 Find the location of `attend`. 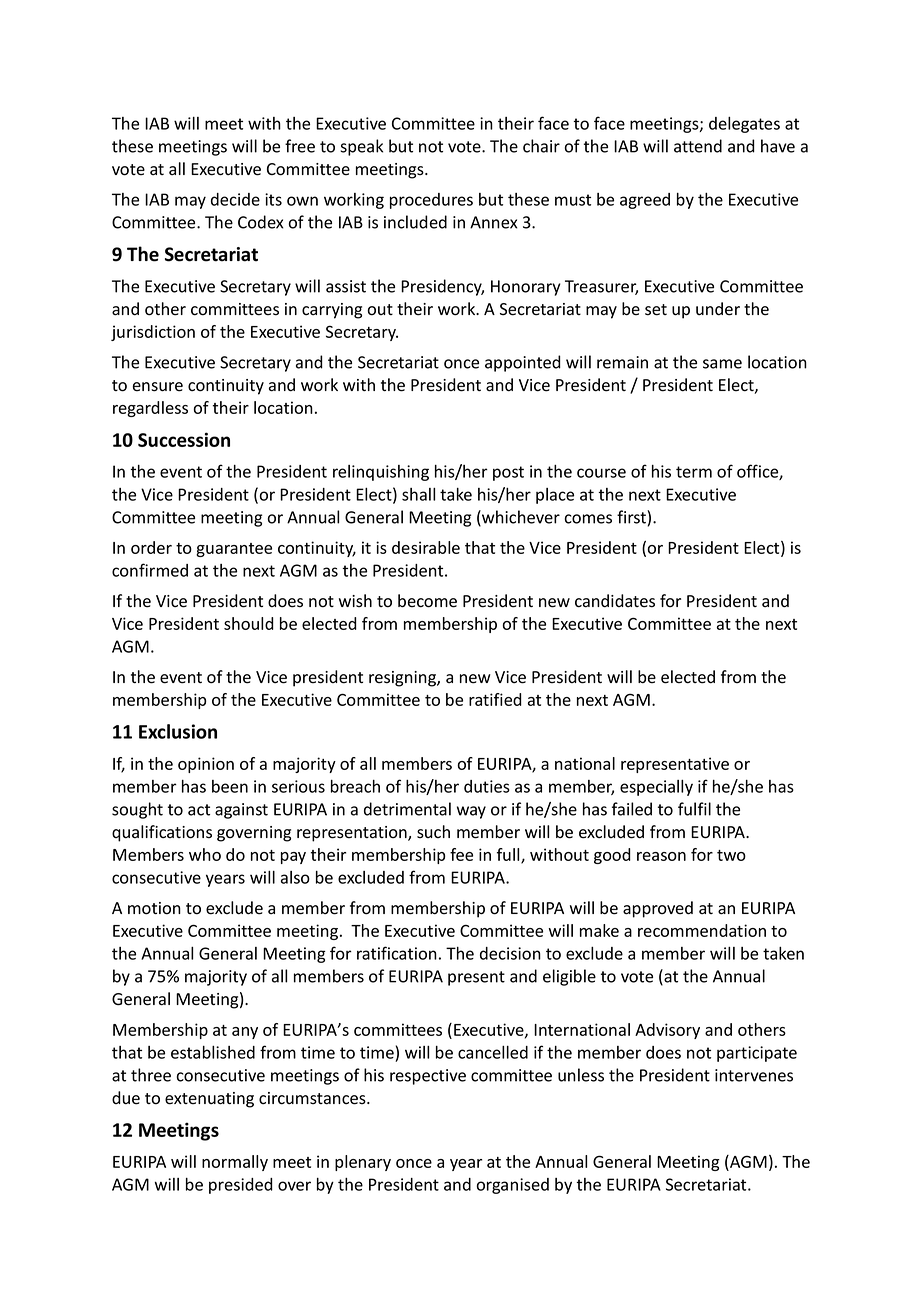

attend is located at coordinates (698, 146).
